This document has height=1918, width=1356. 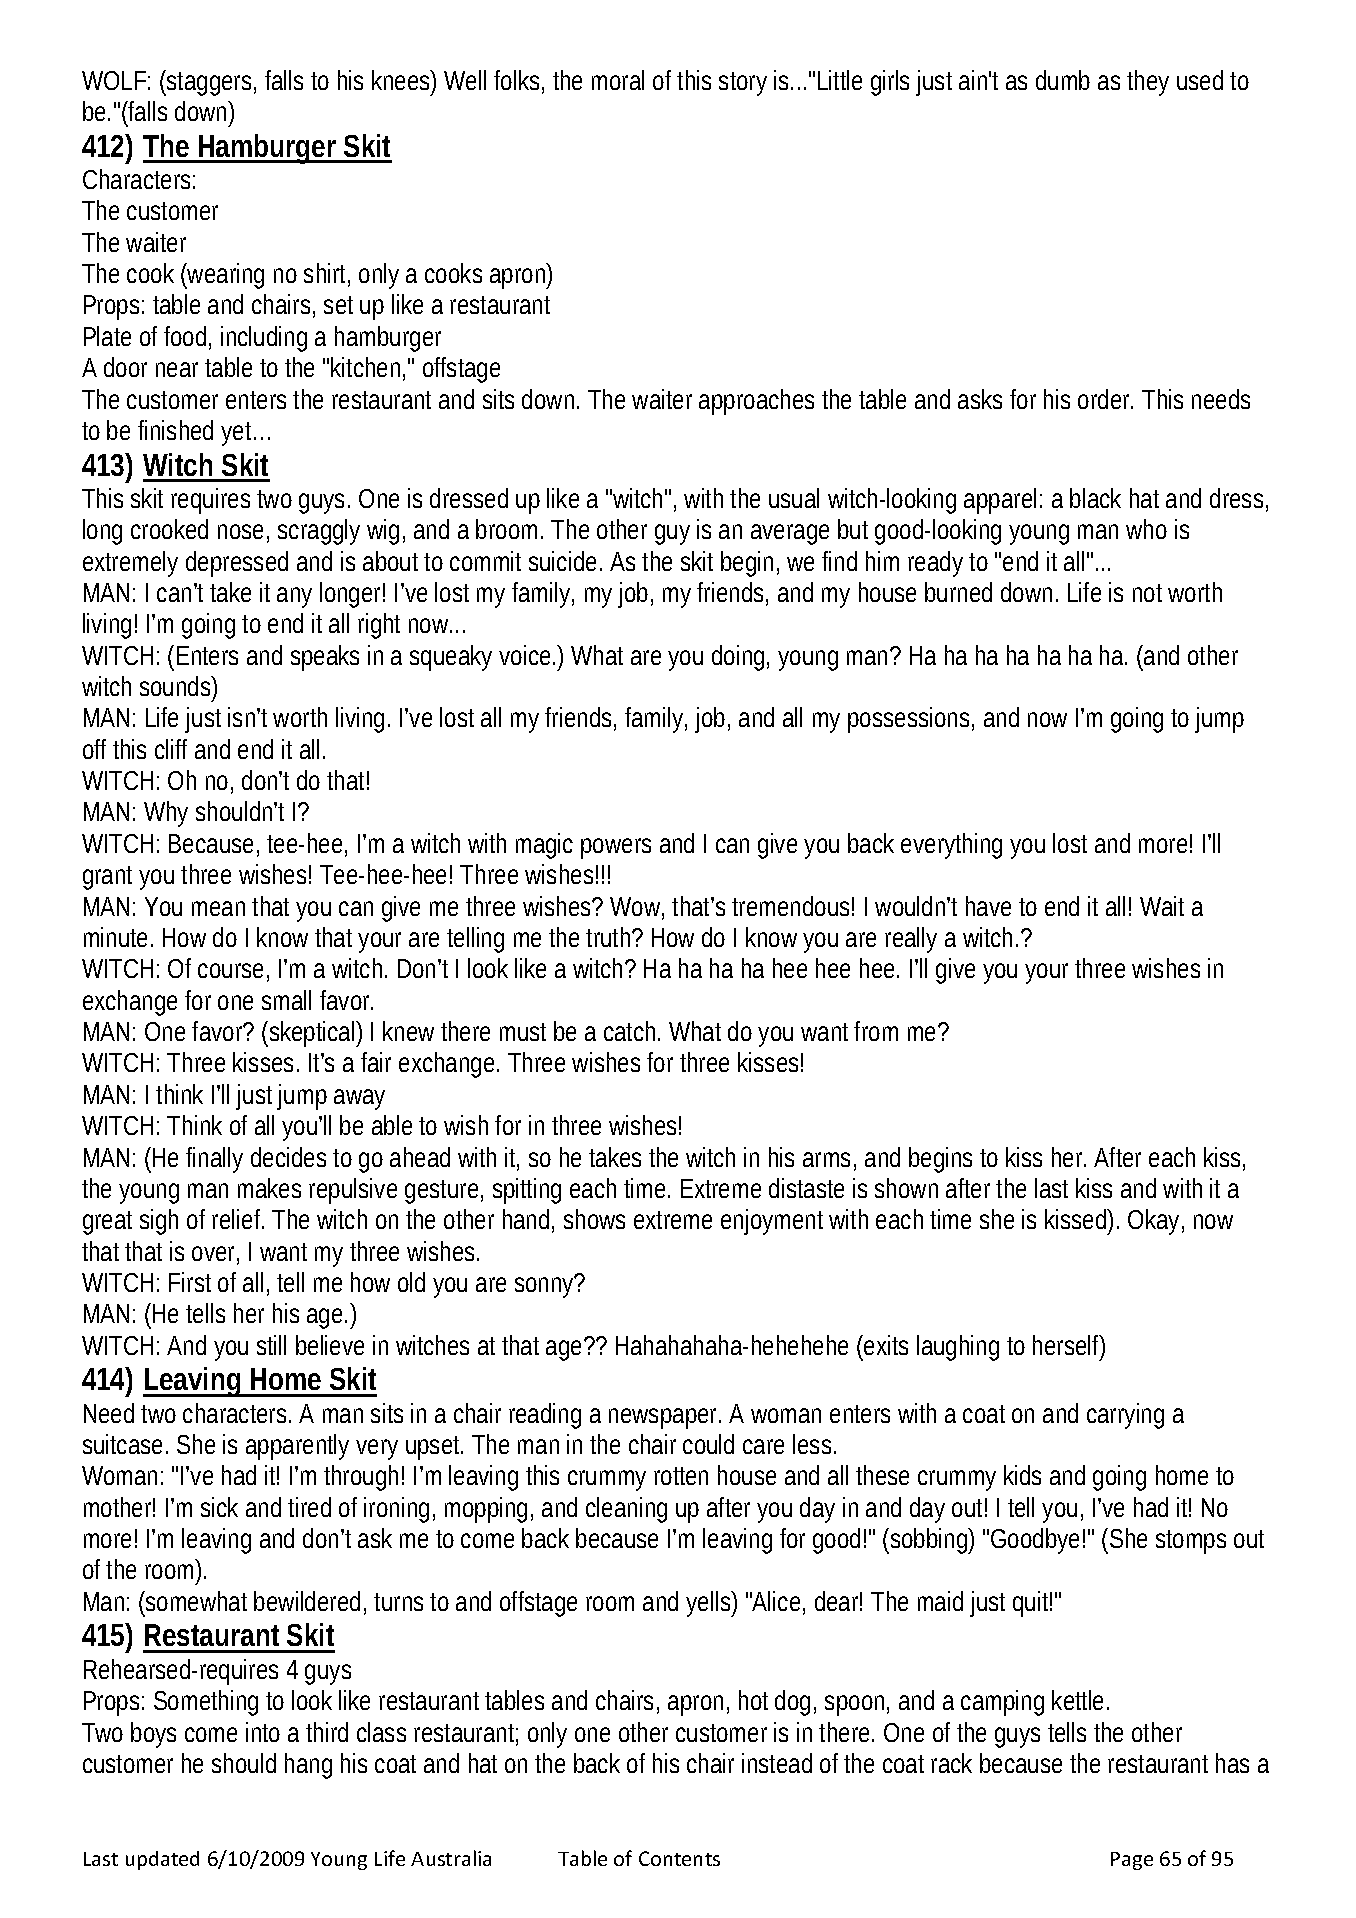 What do you see at coordinates (988, 906) in the document?
I see `have` at bounding box center [988, 906].
